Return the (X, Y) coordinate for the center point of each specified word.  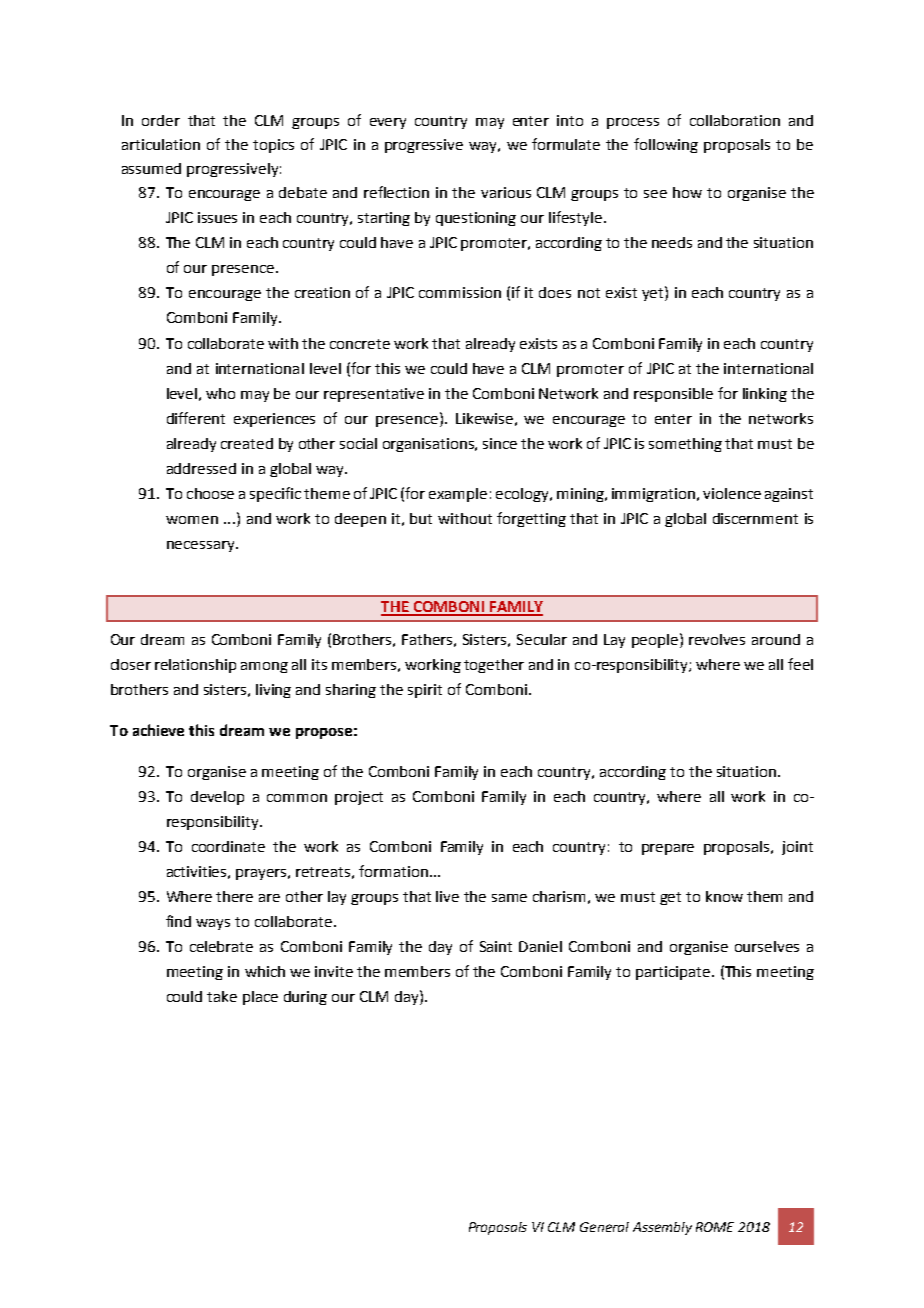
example (458, 495)
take (222, 996)
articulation (161, 144)
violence (732, 493)
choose (210, 493)
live (447, 896)
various (506, 192)
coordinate (228, 846)
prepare (668, 849)
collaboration (735, 120)
